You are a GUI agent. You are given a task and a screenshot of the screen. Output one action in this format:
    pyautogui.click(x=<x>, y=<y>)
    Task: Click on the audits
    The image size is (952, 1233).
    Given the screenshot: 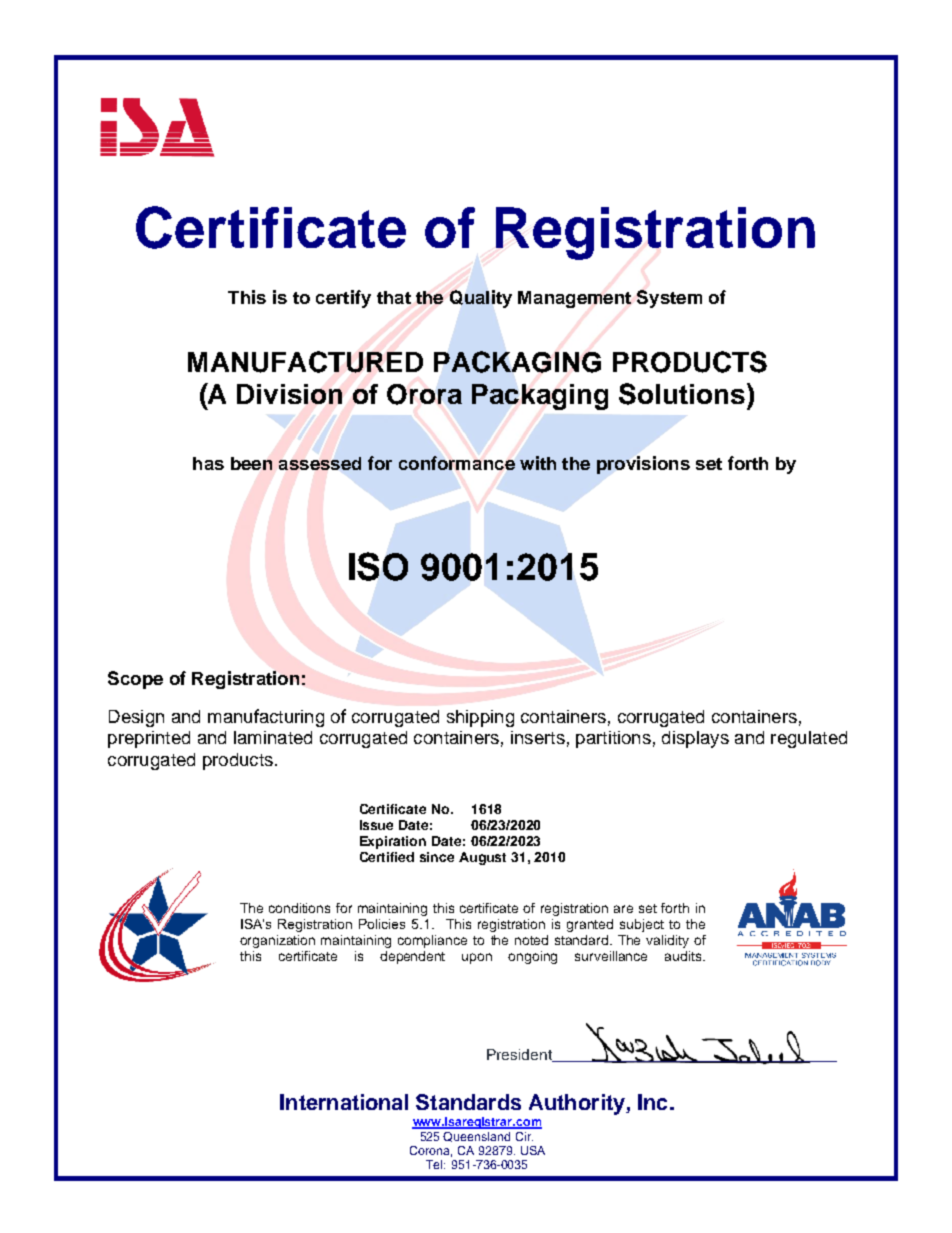 What is the action you would take?
    pyautogui.click(x=684, y=956)
